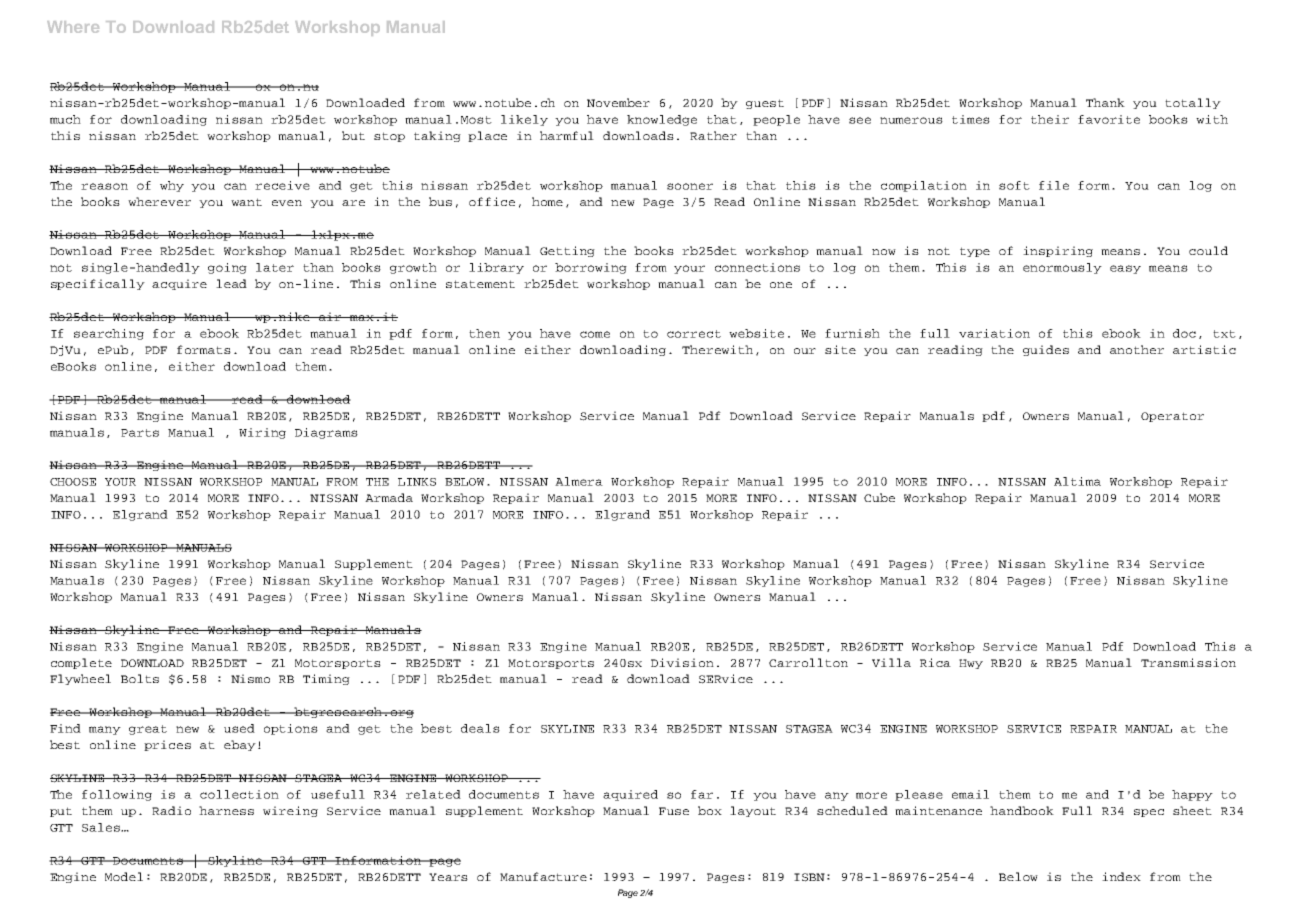 The width and height of the screenshot is (1308, 924). What do you see at coordinates (662, 120) in the screenshot?
I see `knowledge` at bounding box center [662, 120].
